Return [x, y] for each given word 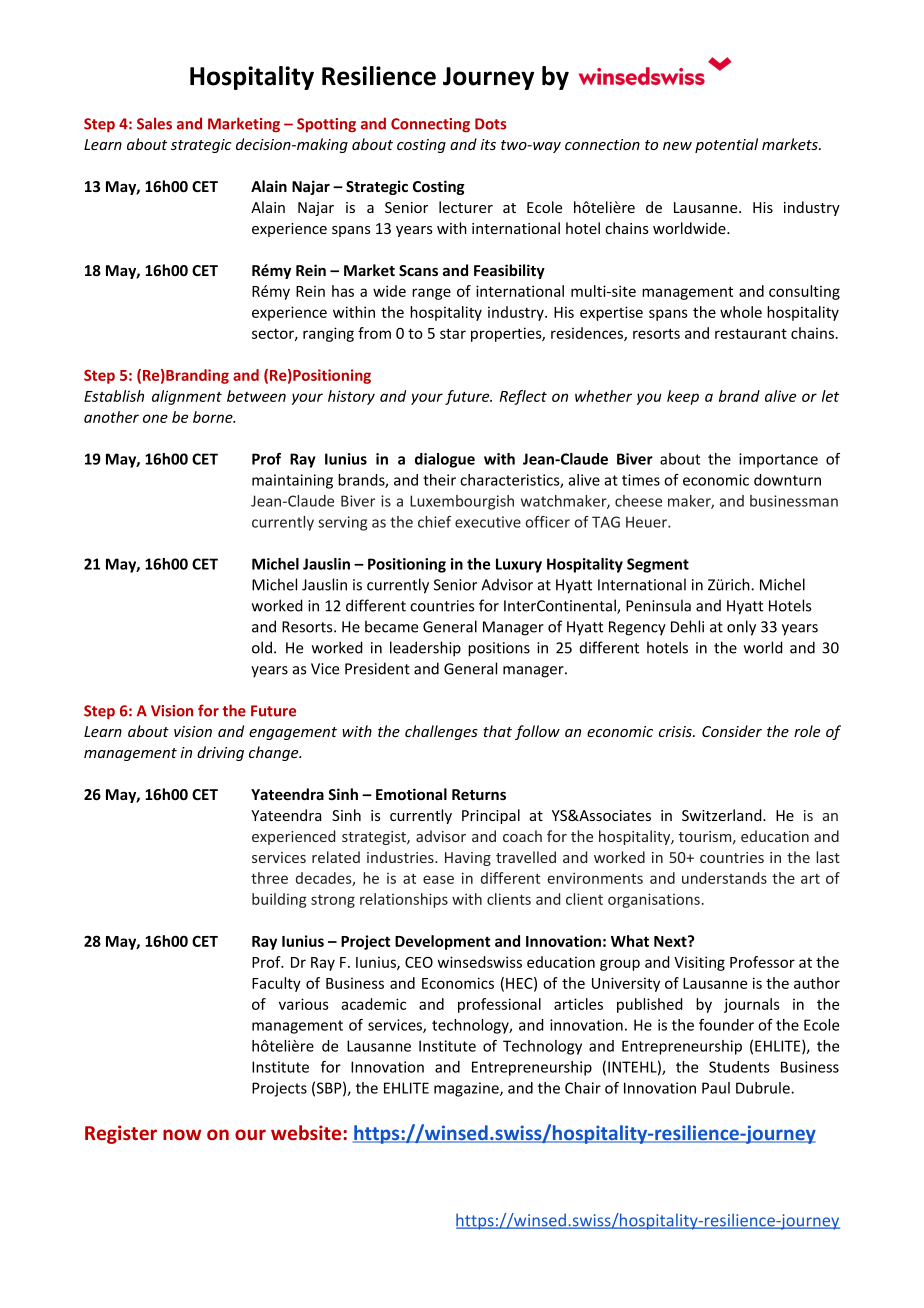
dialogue [445, 460]
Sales [154, 123]
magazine [467, 1089]
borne [214, 417]
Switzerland [723, 815]
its [488, 144]
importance [778, 460]
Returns [479, 794]
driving [220, 753]
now [182, 1134]
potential [726, 145]
